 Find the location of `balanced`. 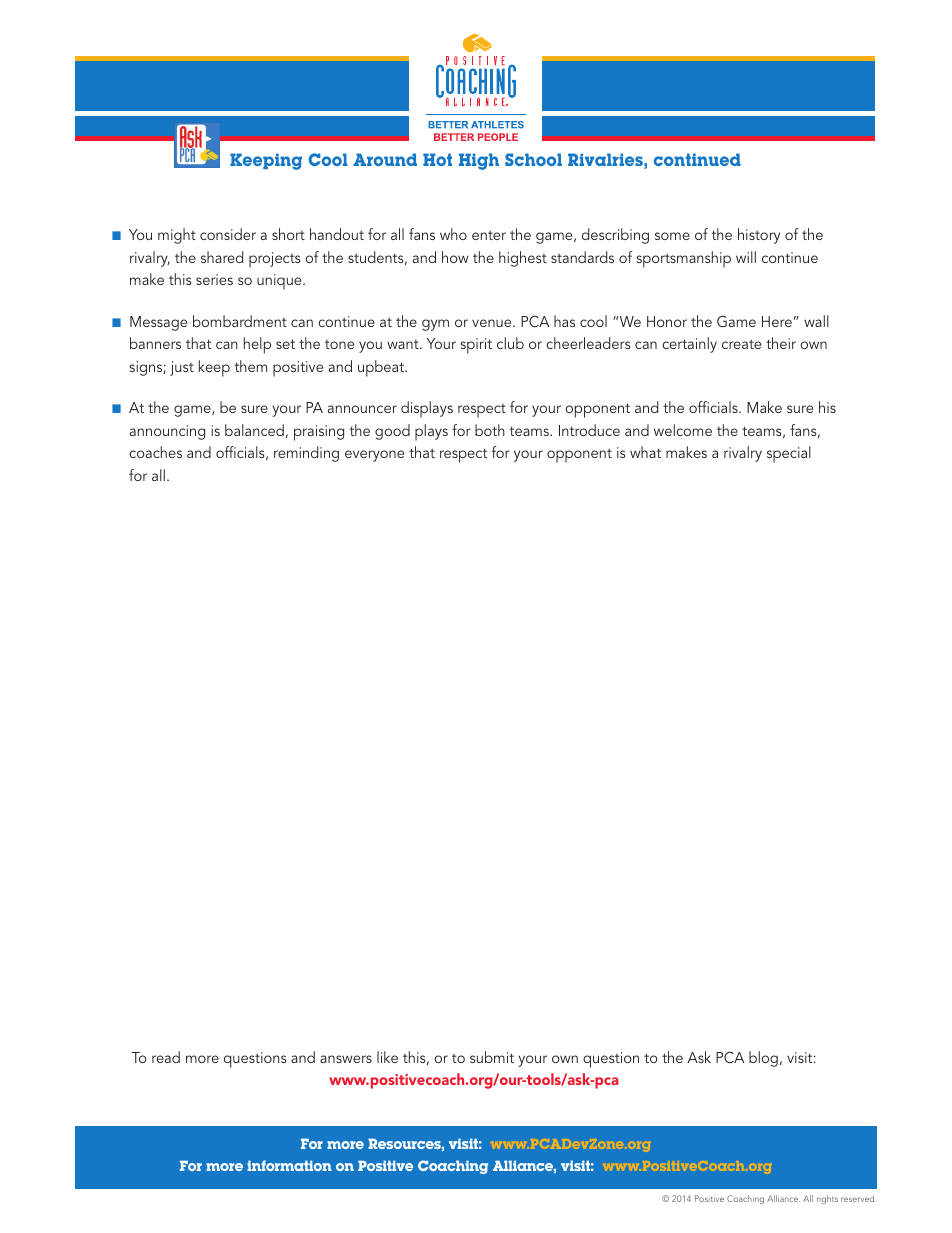

balanced is located at coordinates (254, 430).
